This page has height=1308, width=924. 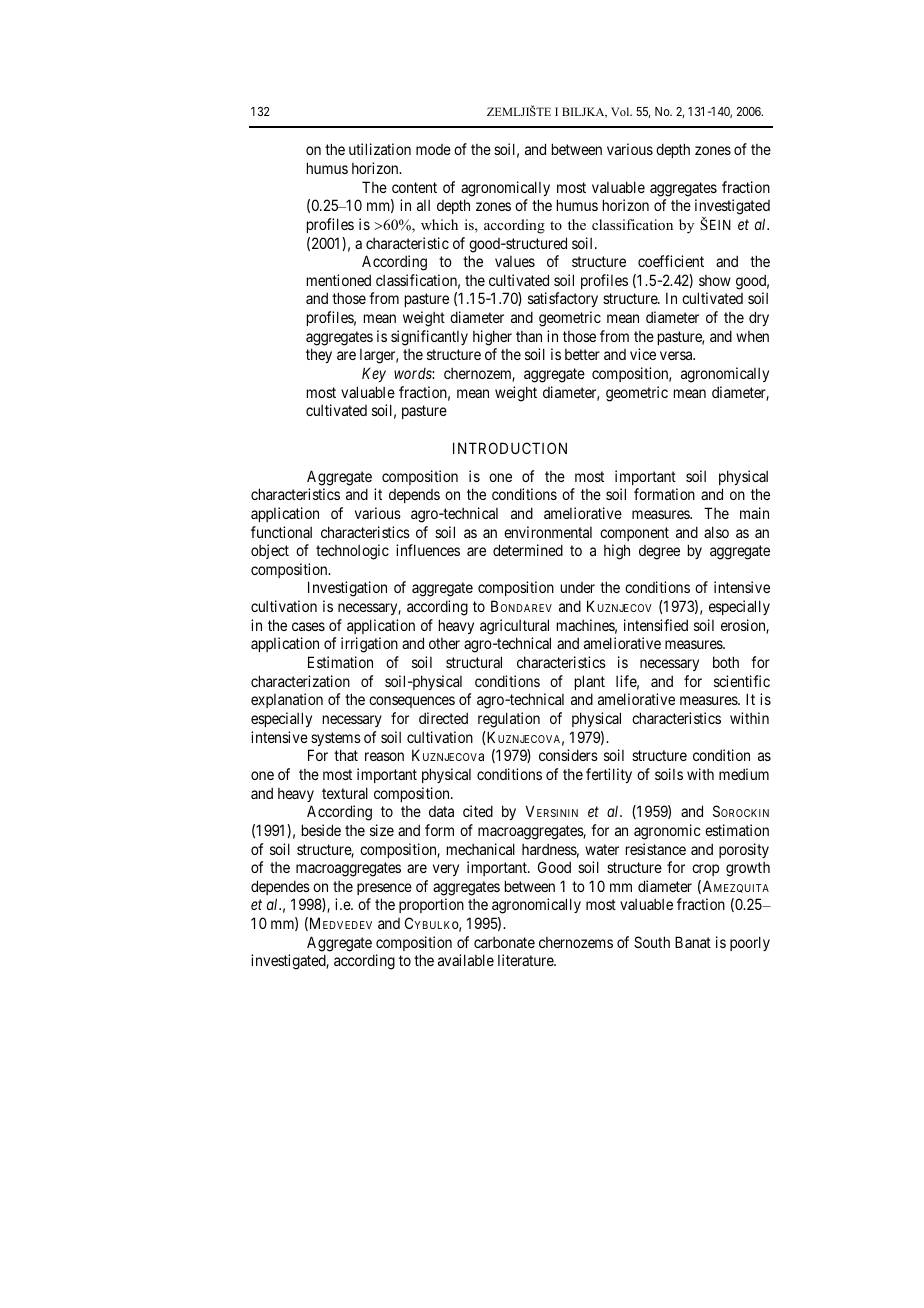 I want to click on technologic, so click(x=352, y=552).
